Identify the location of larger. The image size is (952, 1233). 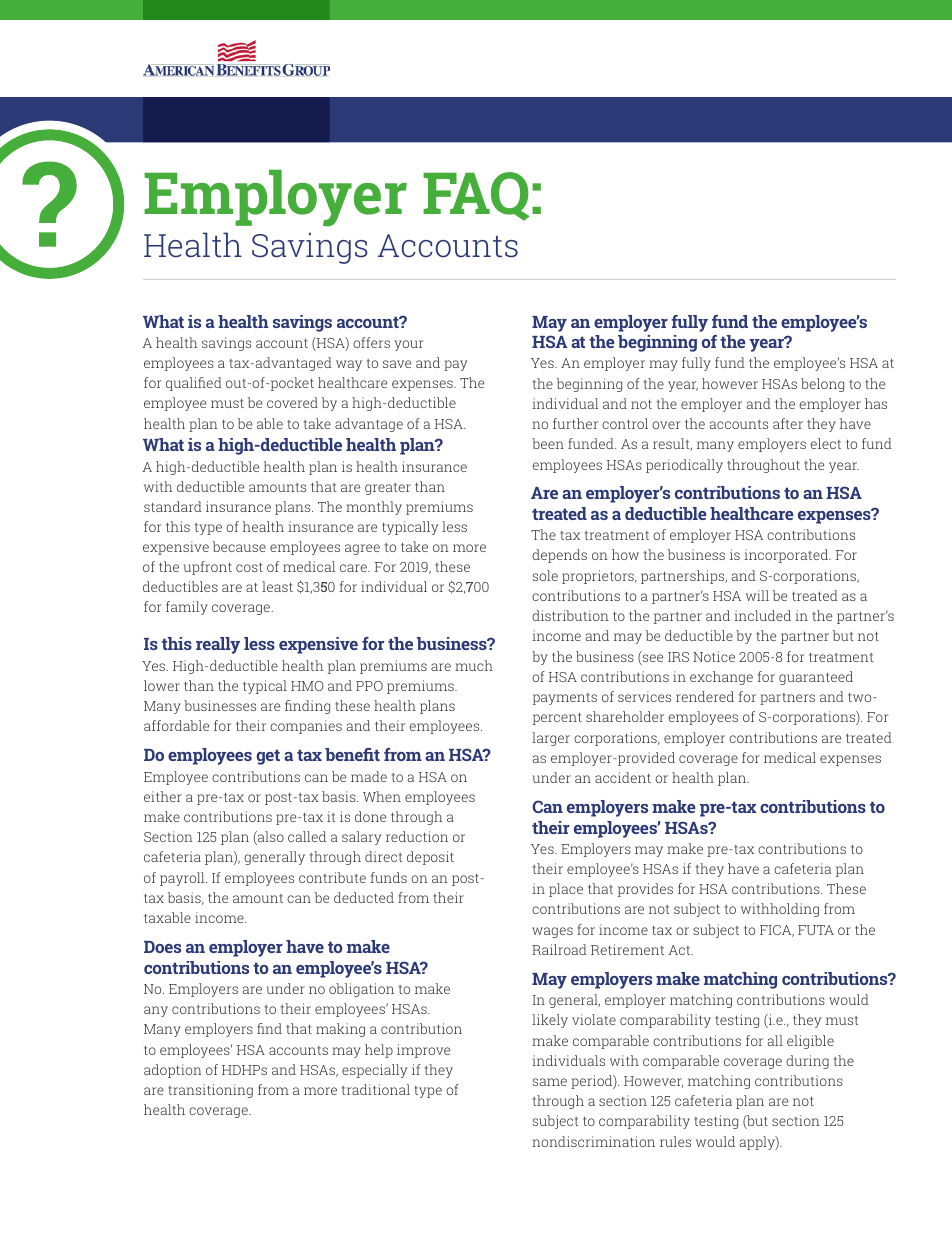
(551, 739).
